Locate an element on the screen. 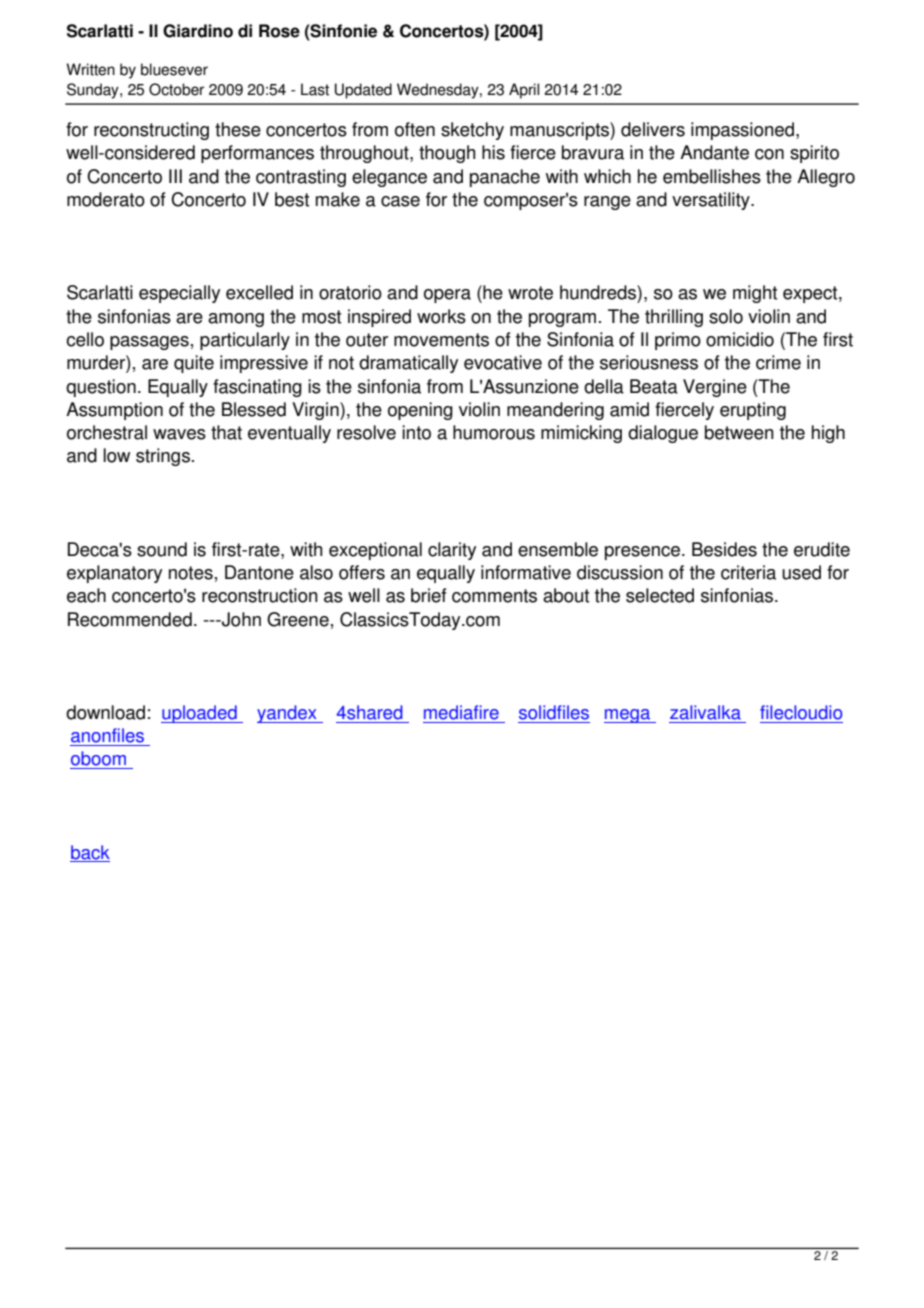  especially is located at coordinates (179, 294).
